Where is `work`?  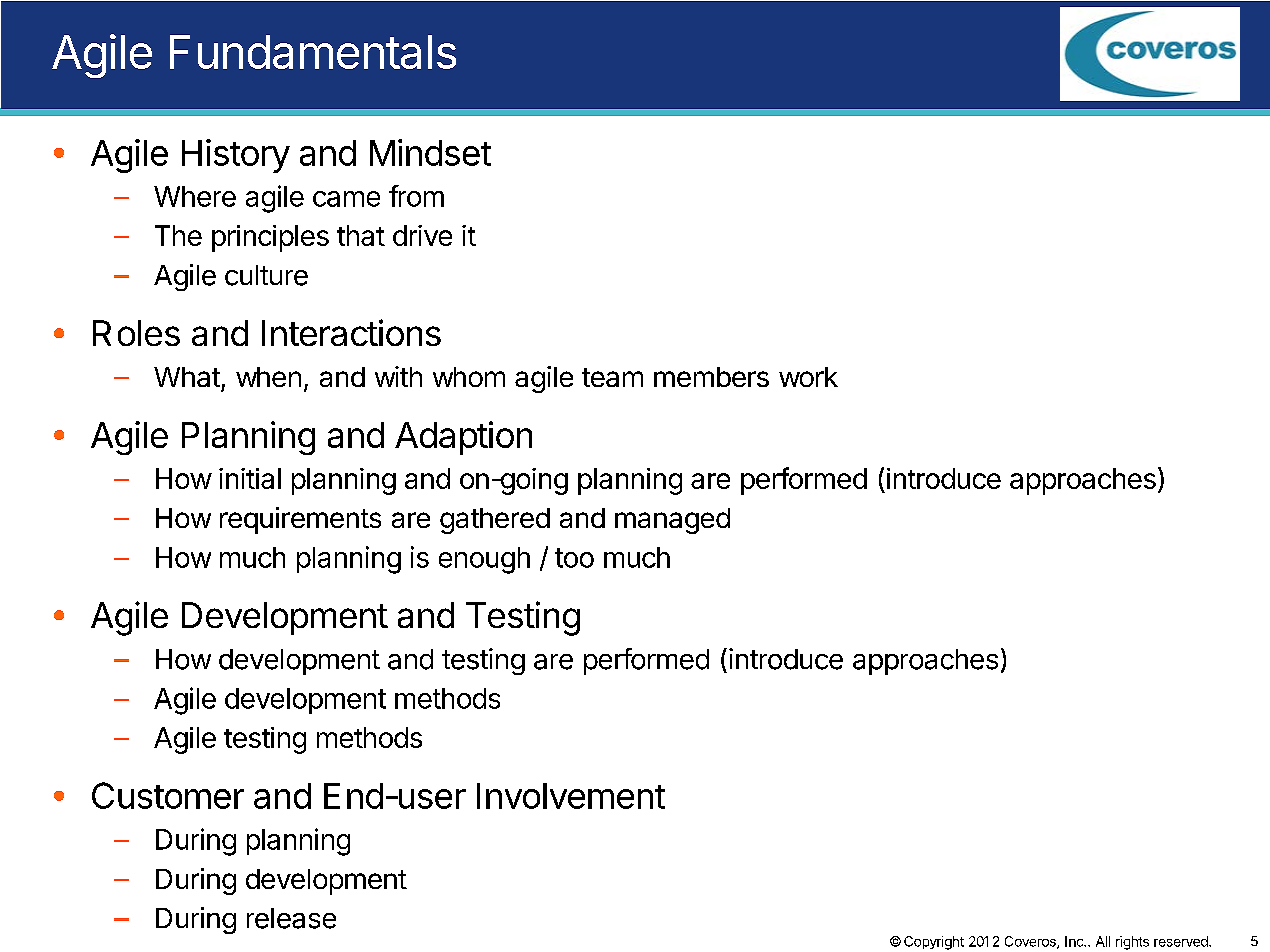
work is located at coordinates (808, 377).
